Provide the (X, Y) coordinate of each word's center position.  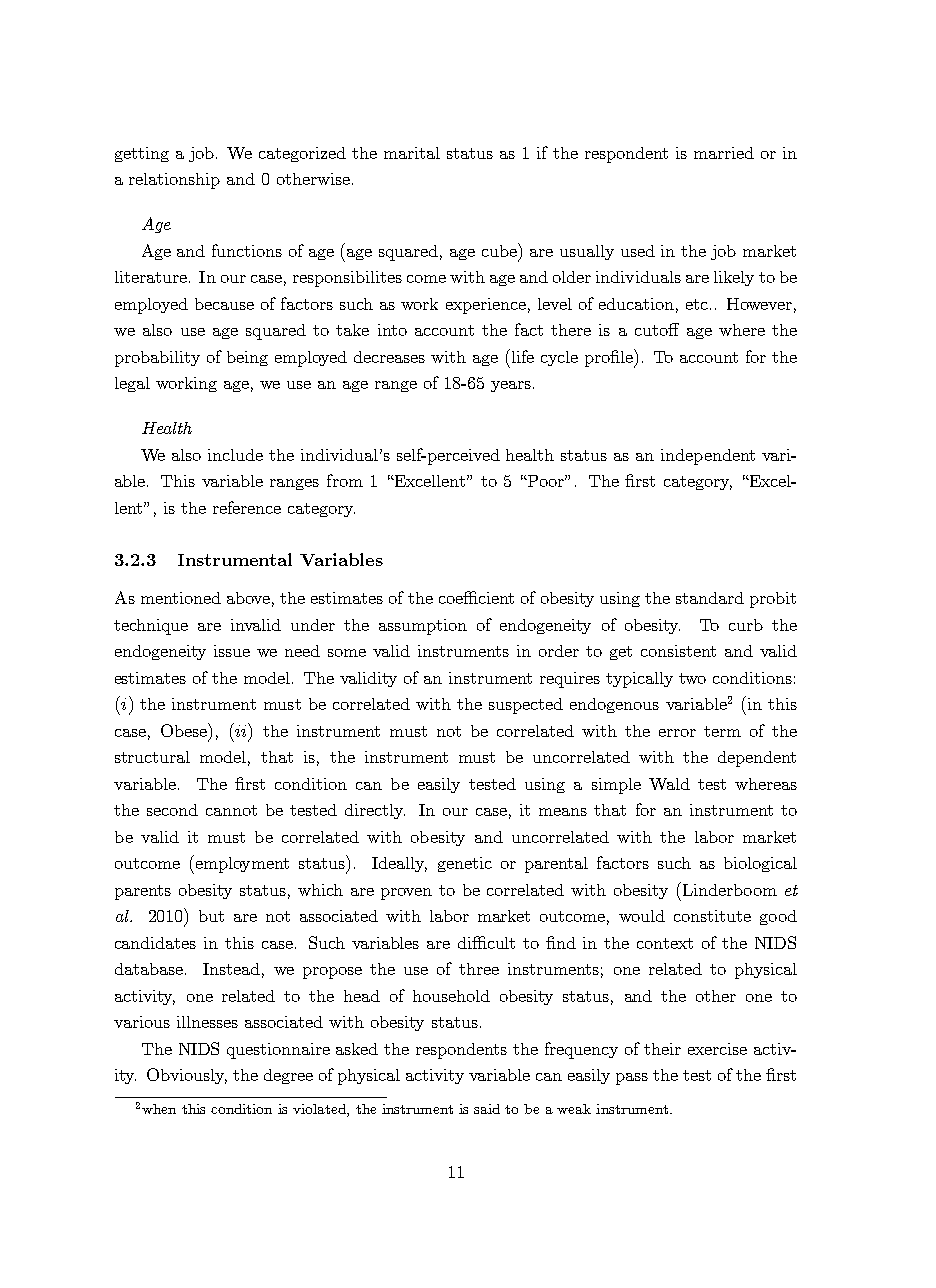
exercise (717, 1049)
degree (288, 1076)
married (724, 153)
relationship (174, 181)
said (487, 1109)
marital (412, 153)
